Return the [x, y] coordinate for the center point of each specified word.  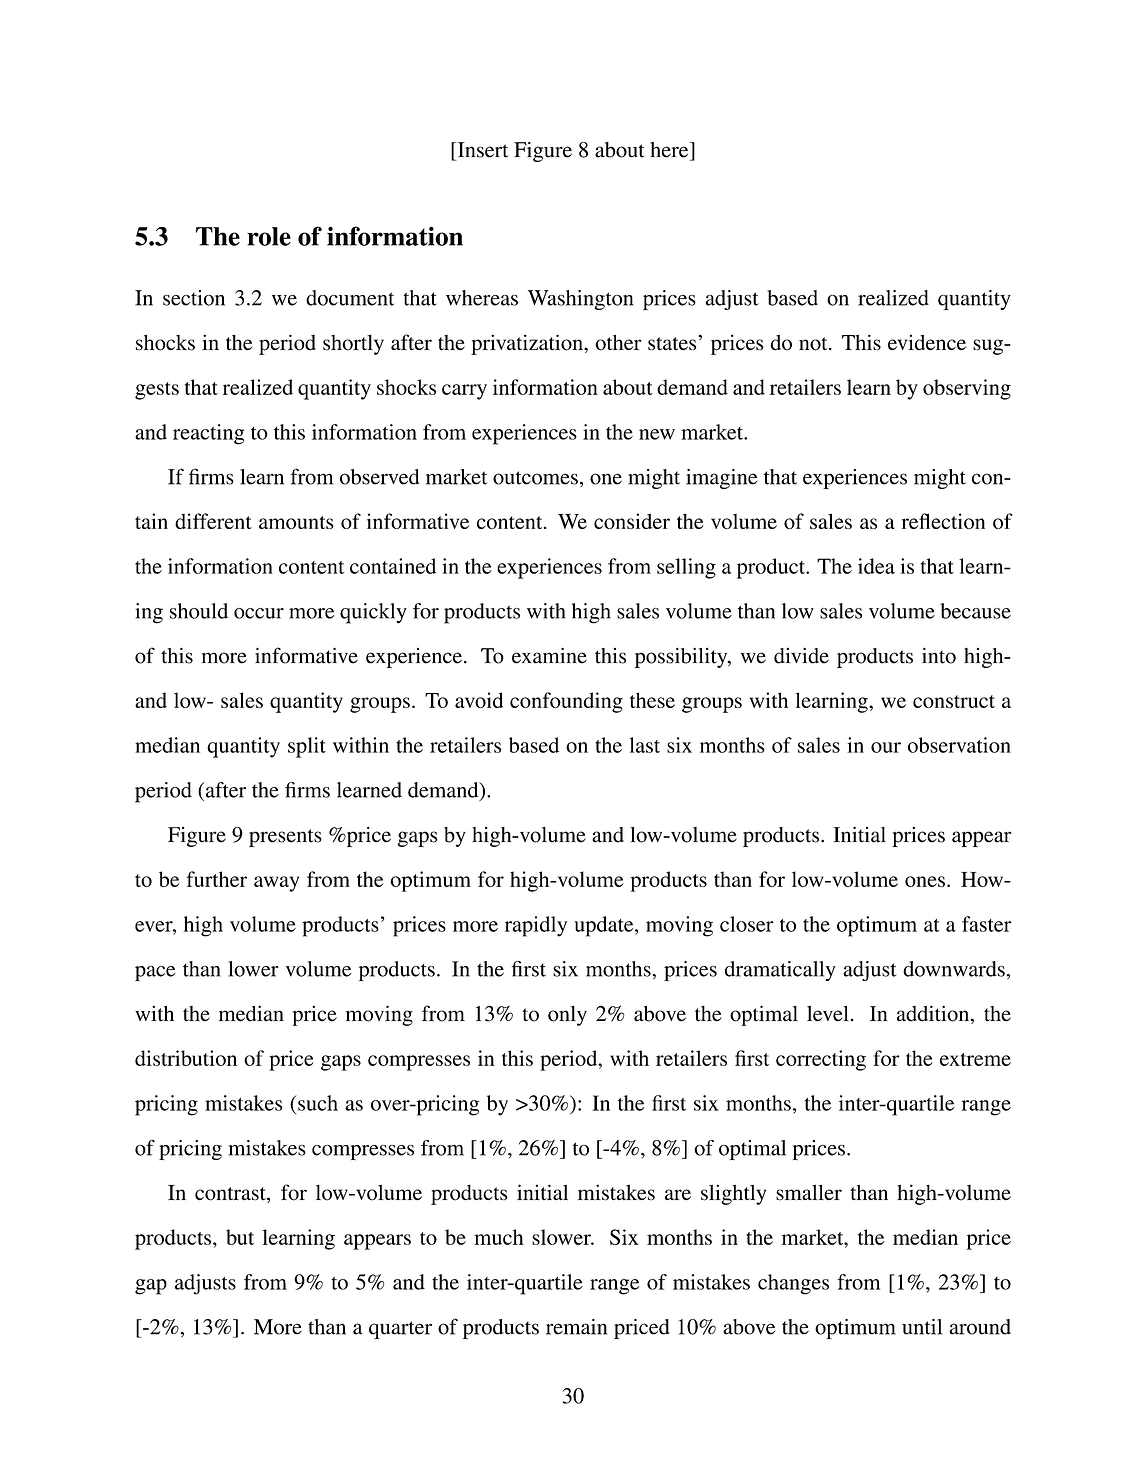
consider [632, 521]
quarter [400, 1330]
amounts [296, 522]
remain [576, 1327]
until [922, 1327]
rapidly [536, 926]
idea [876, 566]
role [269, 236]
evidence [927, 342]
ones [925, 881]
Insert [481, 150]
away [276, 884]
